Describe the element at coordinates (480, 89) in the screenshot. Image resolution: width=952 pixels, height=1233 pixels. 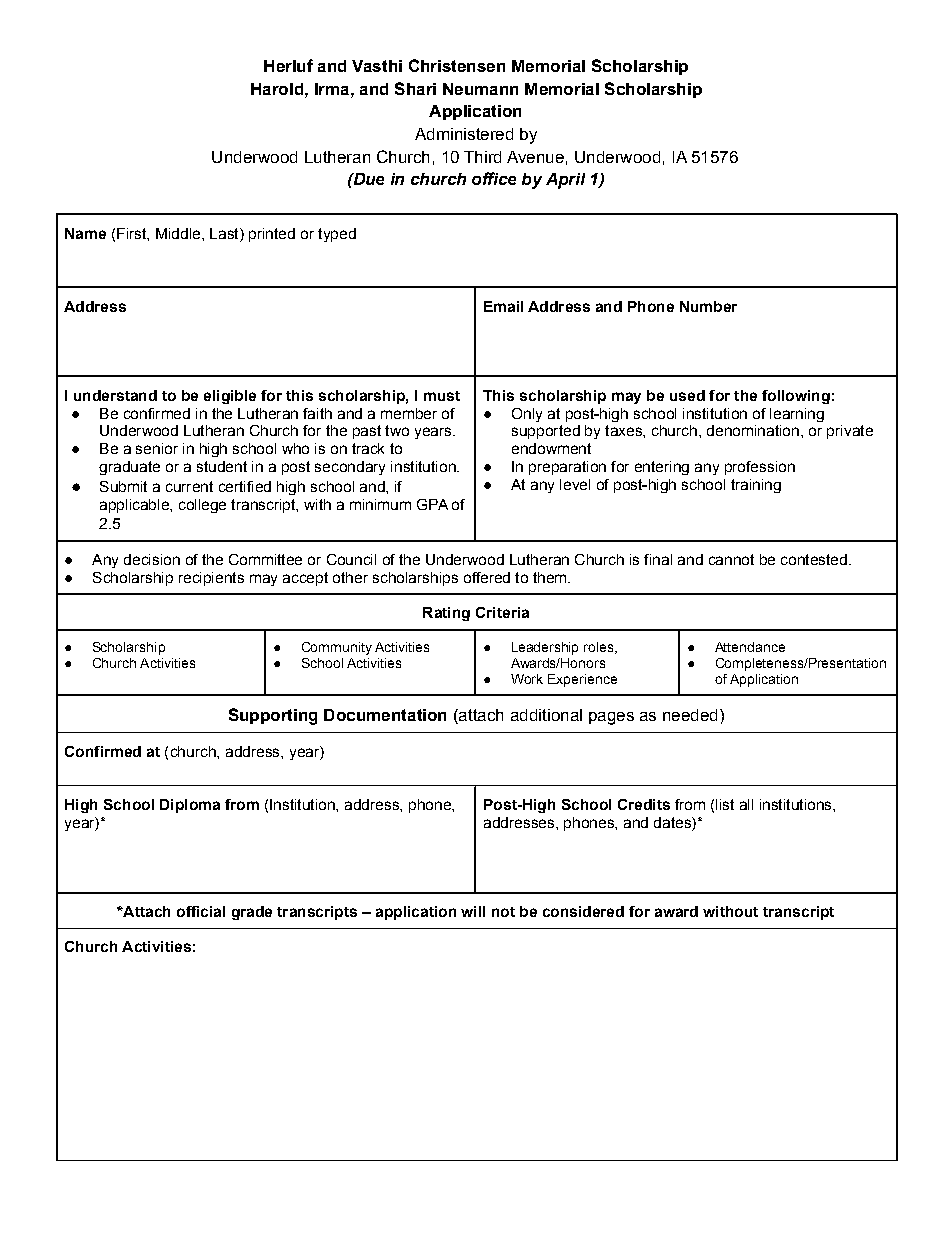
I see `Neumann` at that location.
